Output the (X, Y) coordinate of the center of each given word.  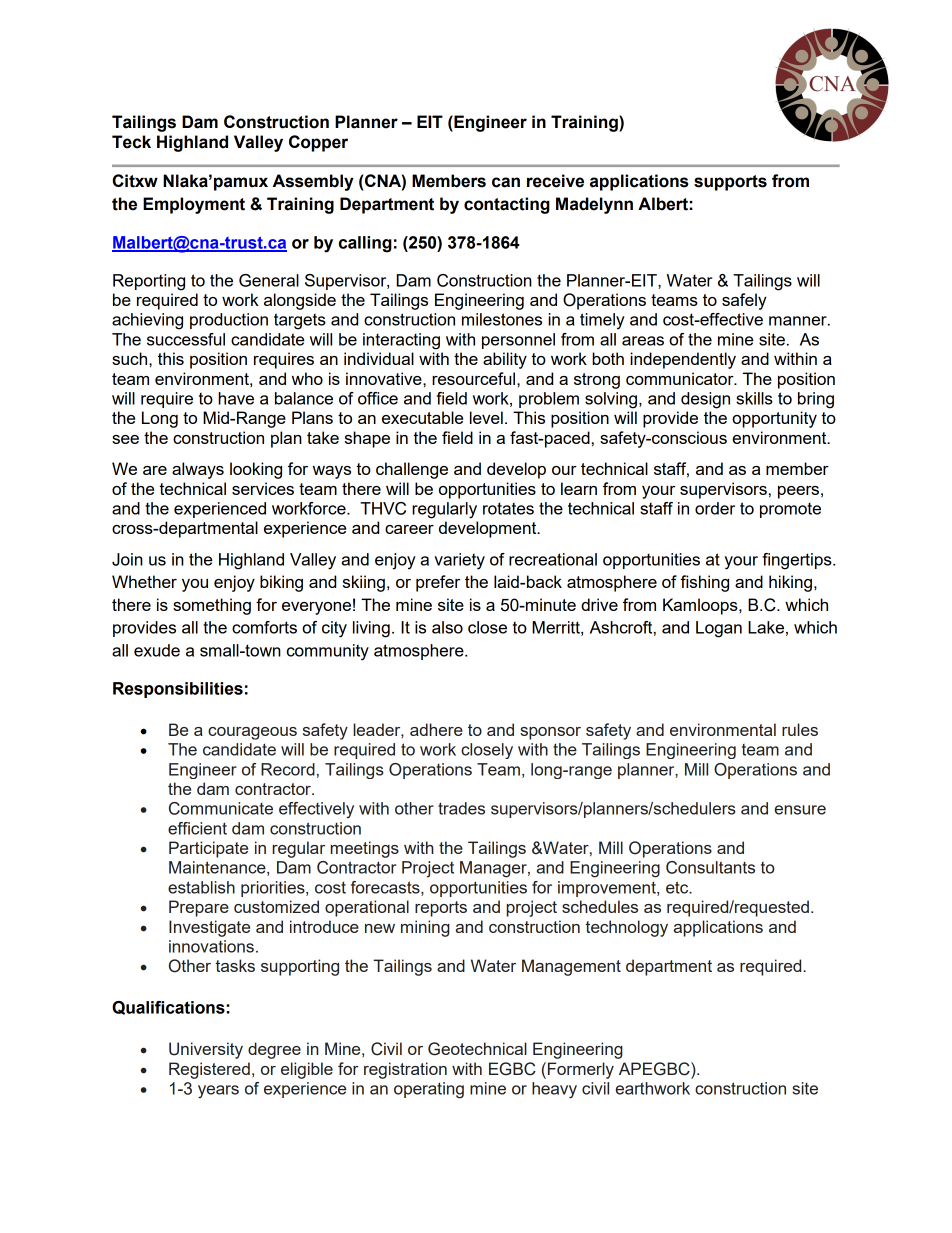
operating (429, 1090)
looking (256, 470)
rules (800, 729)
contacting (507, 205)
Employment (194, 205)
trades (461, 808)
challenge (412, 470)
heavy (554, 1090)
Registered (209, 1070)
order (715, 508)
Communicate (221, 808)
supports (730, 183)
